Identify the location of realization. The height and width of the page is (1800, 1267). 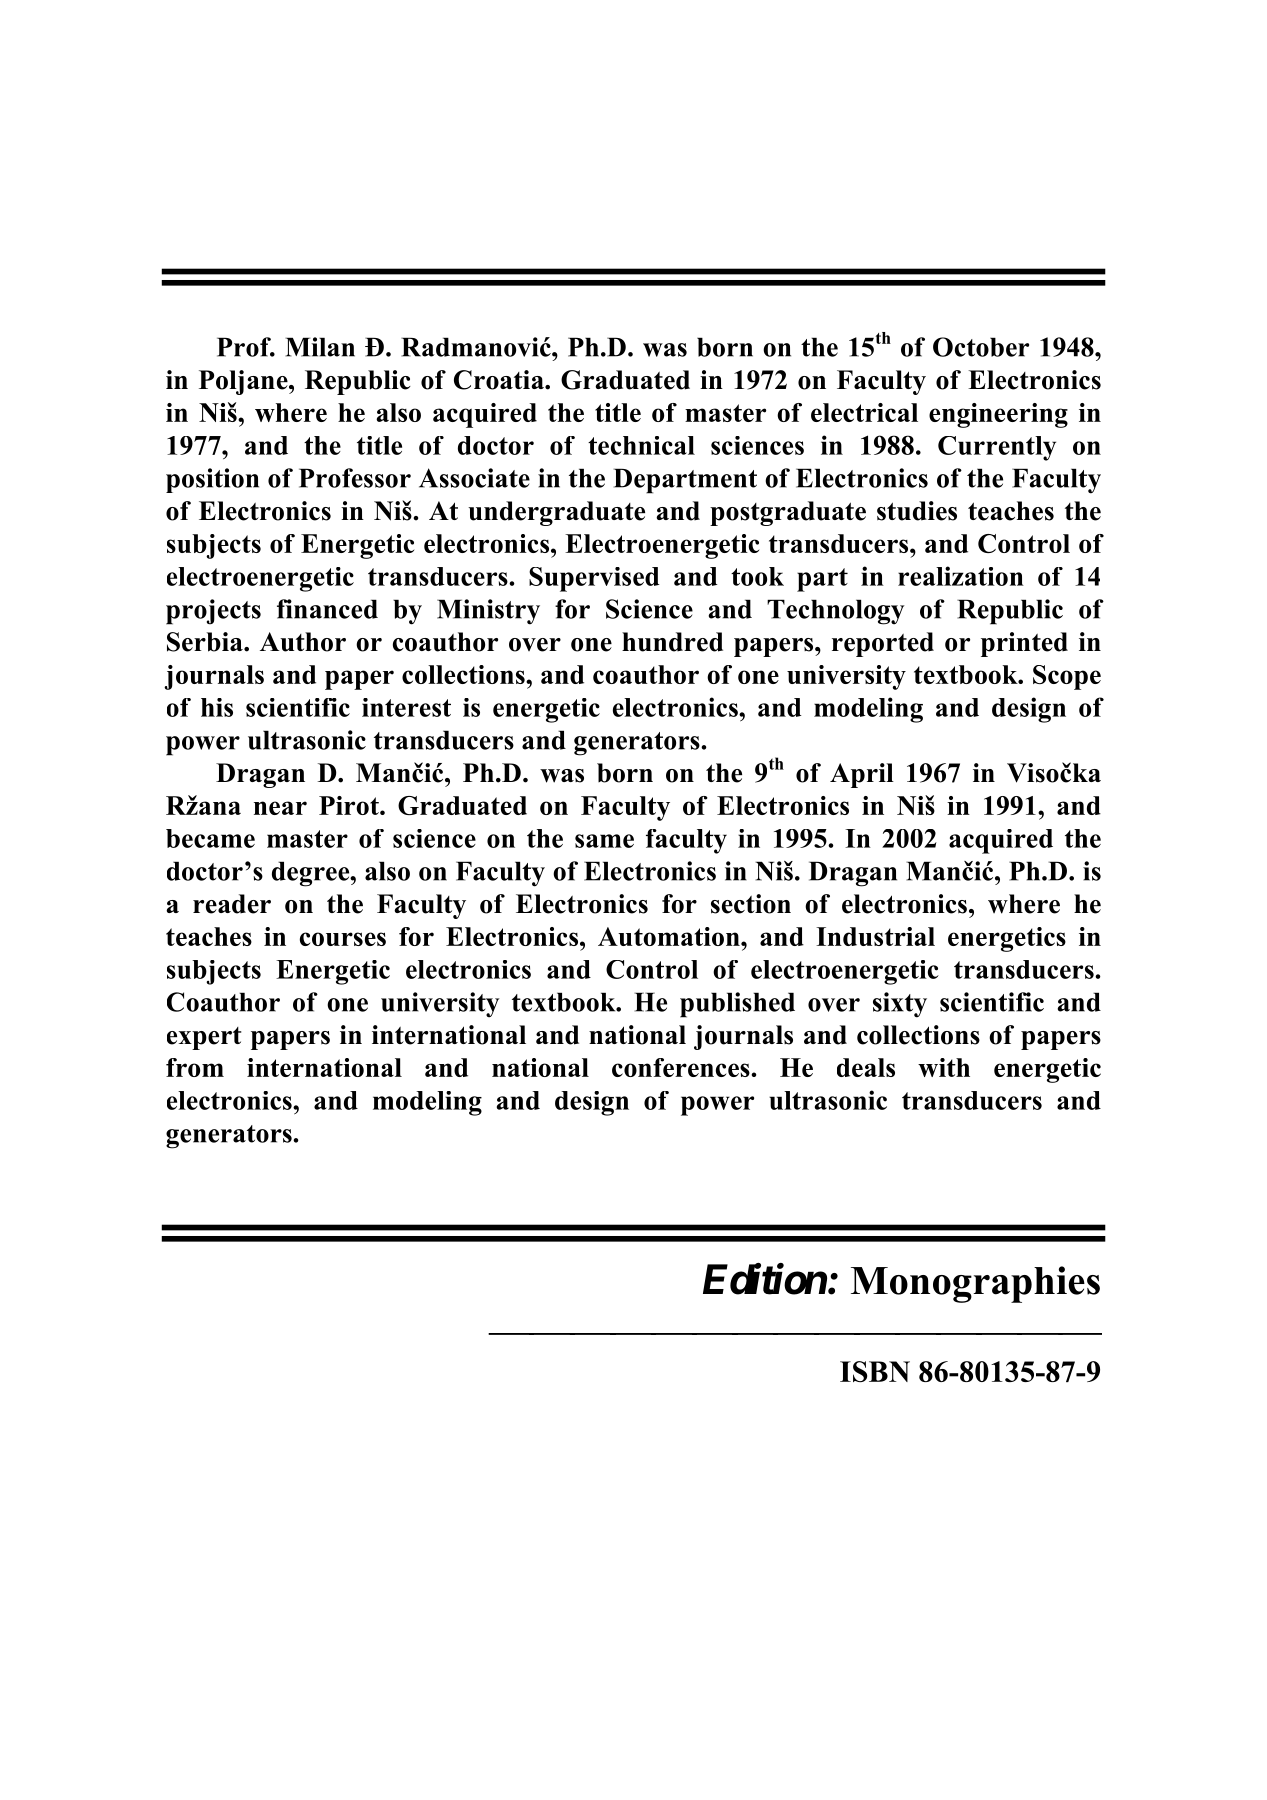
(961, 576).
